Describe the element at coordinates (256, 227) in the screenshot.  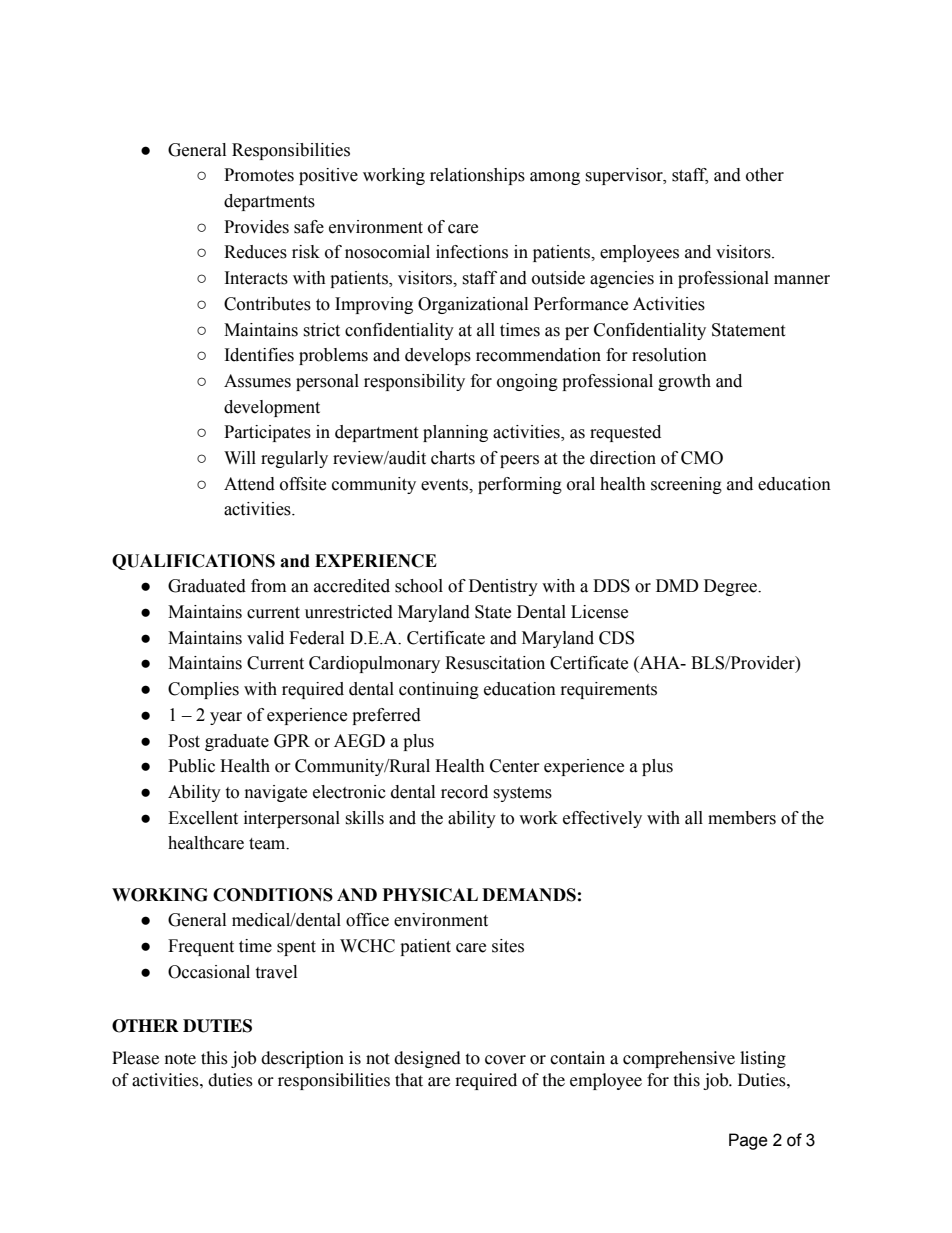
I see `Provides` at that location.
